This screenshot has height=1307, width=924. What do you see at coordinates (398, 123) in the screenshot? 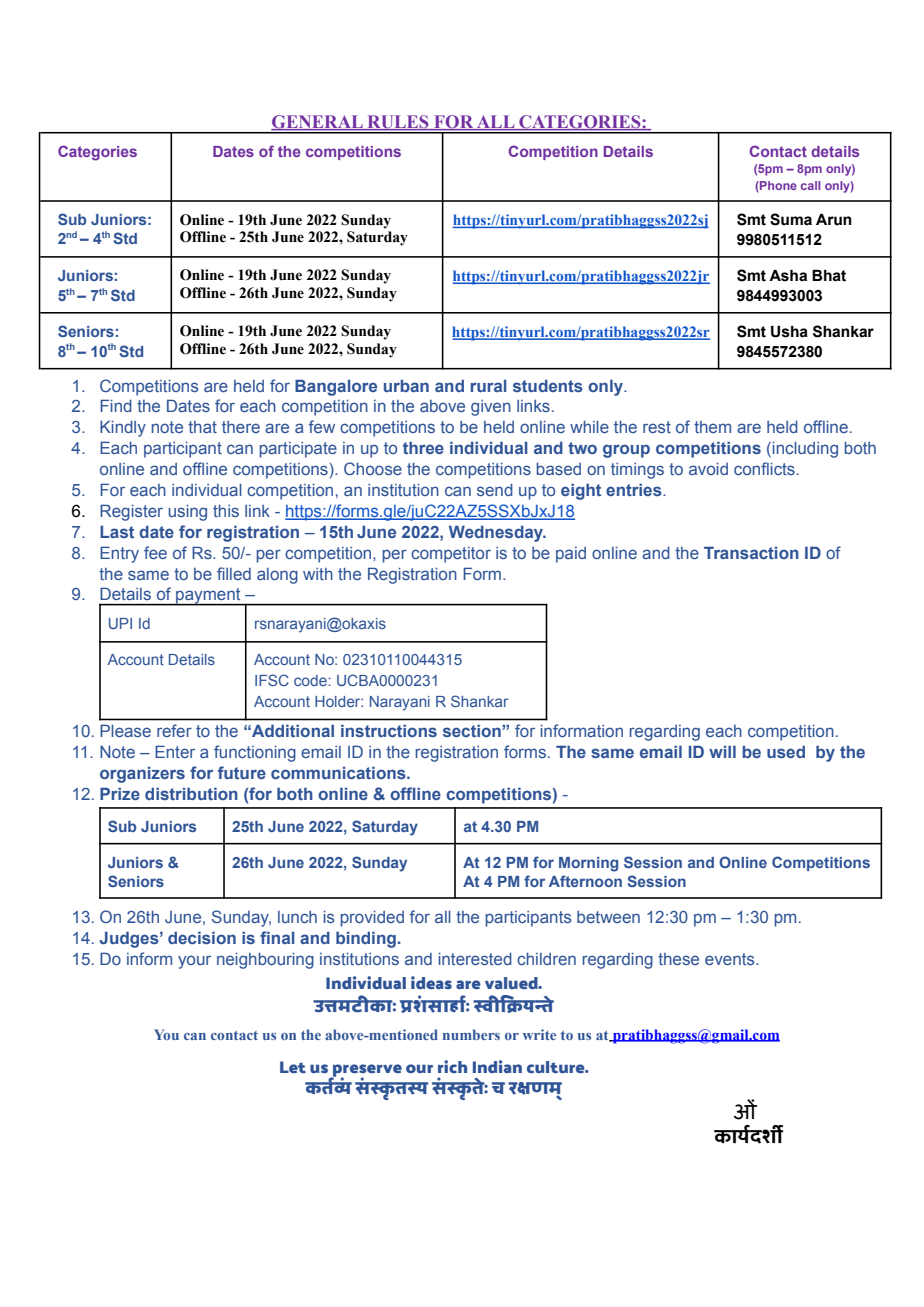
I see `RULES` at bounding box center [398, 123].
